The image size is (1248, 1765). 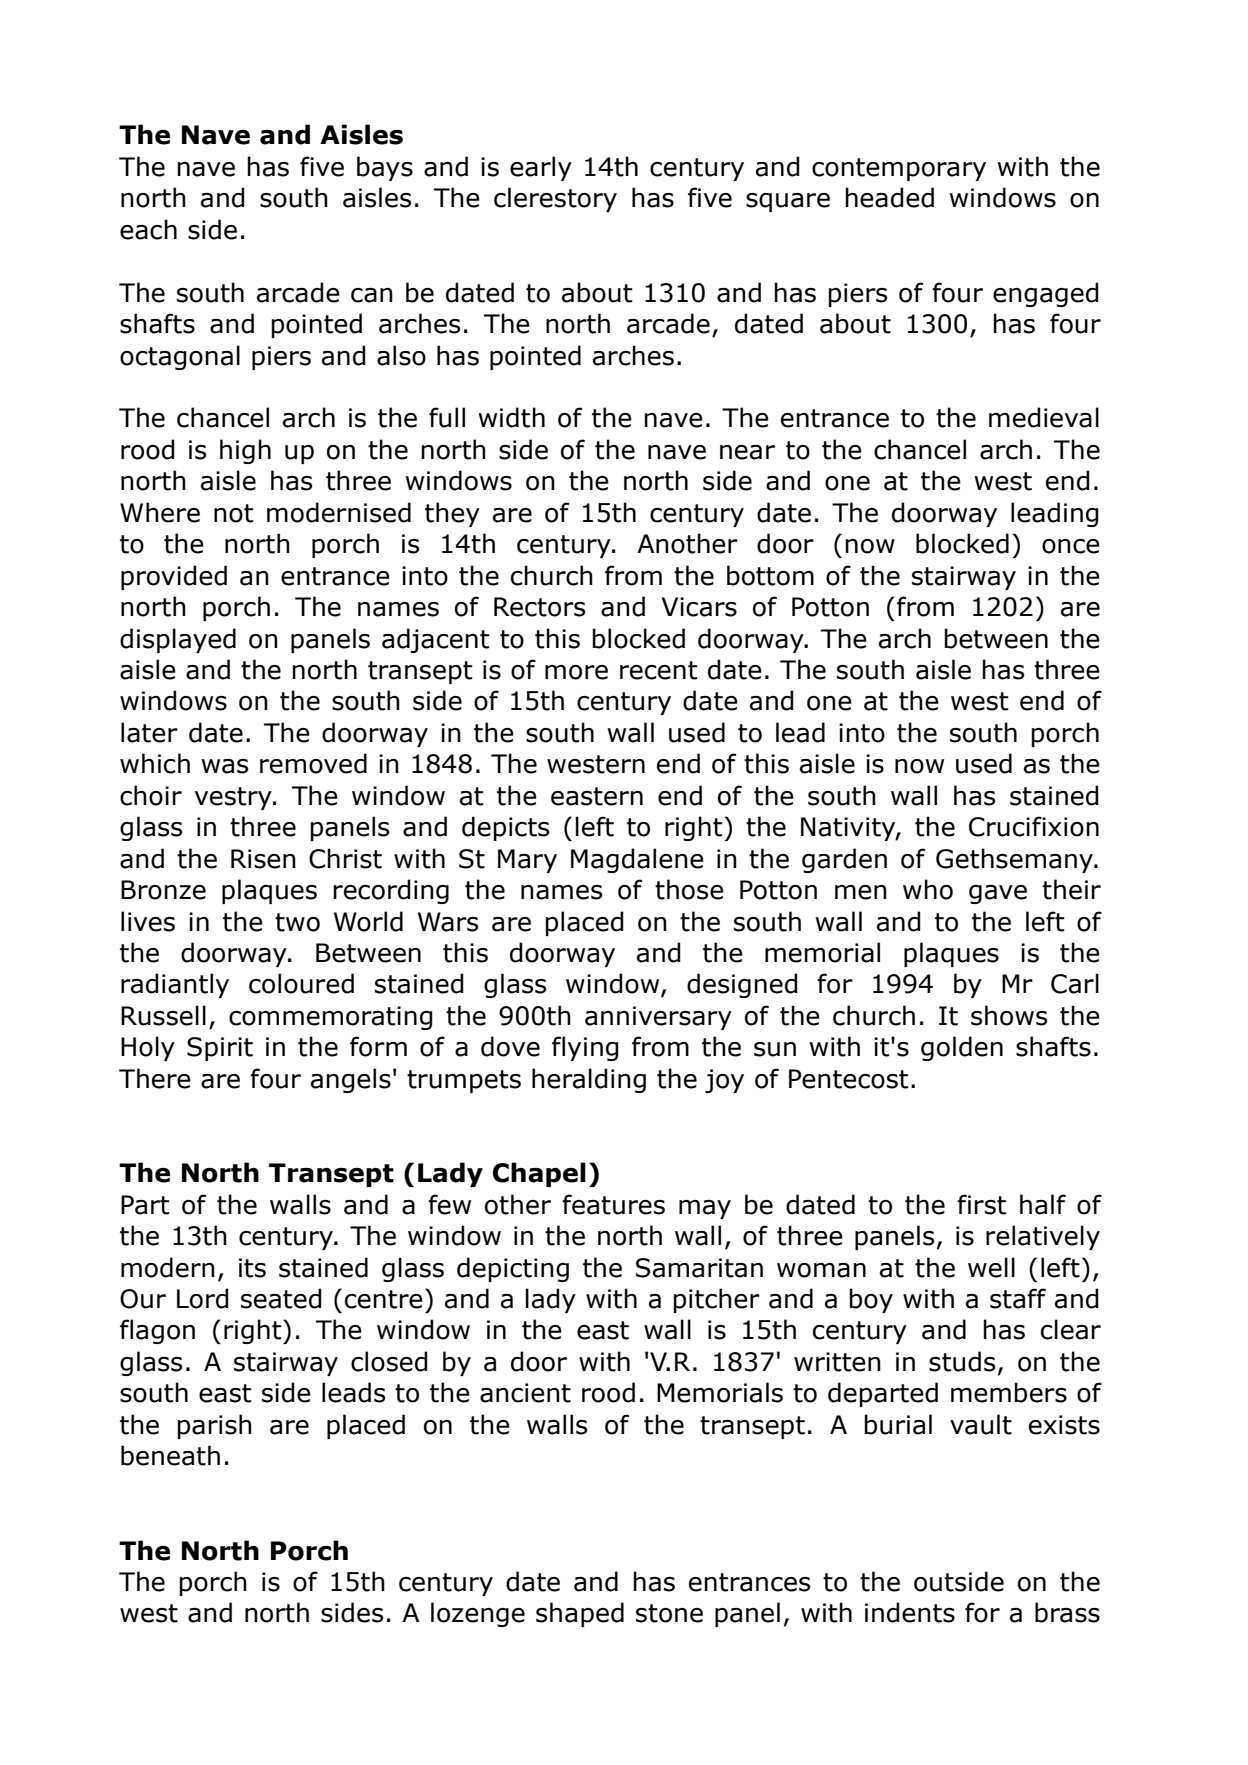 I want to click on headed, so click(x=889, y=197).
